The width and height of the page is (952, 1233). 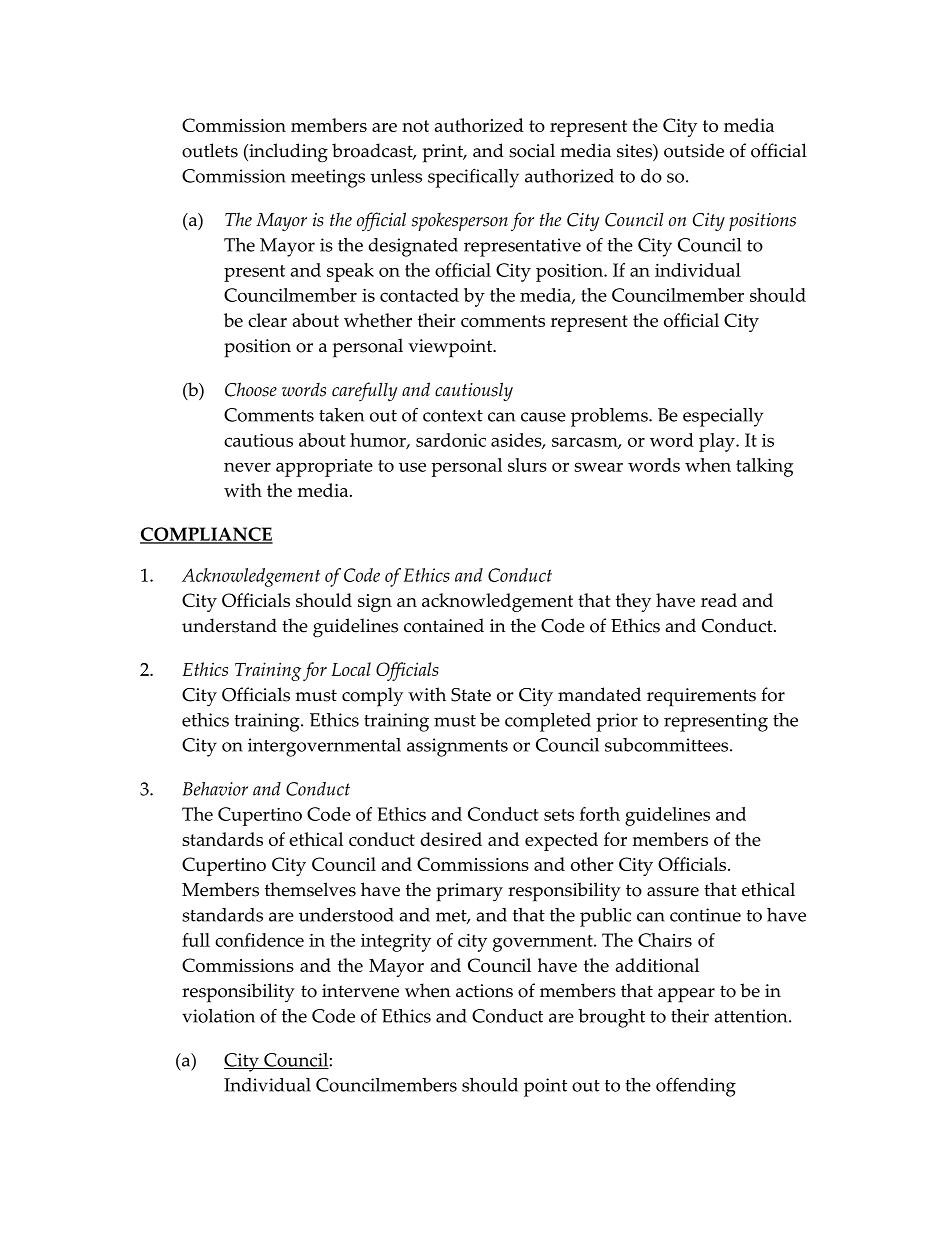 I want to click on play, so click(x=718, y=442).
